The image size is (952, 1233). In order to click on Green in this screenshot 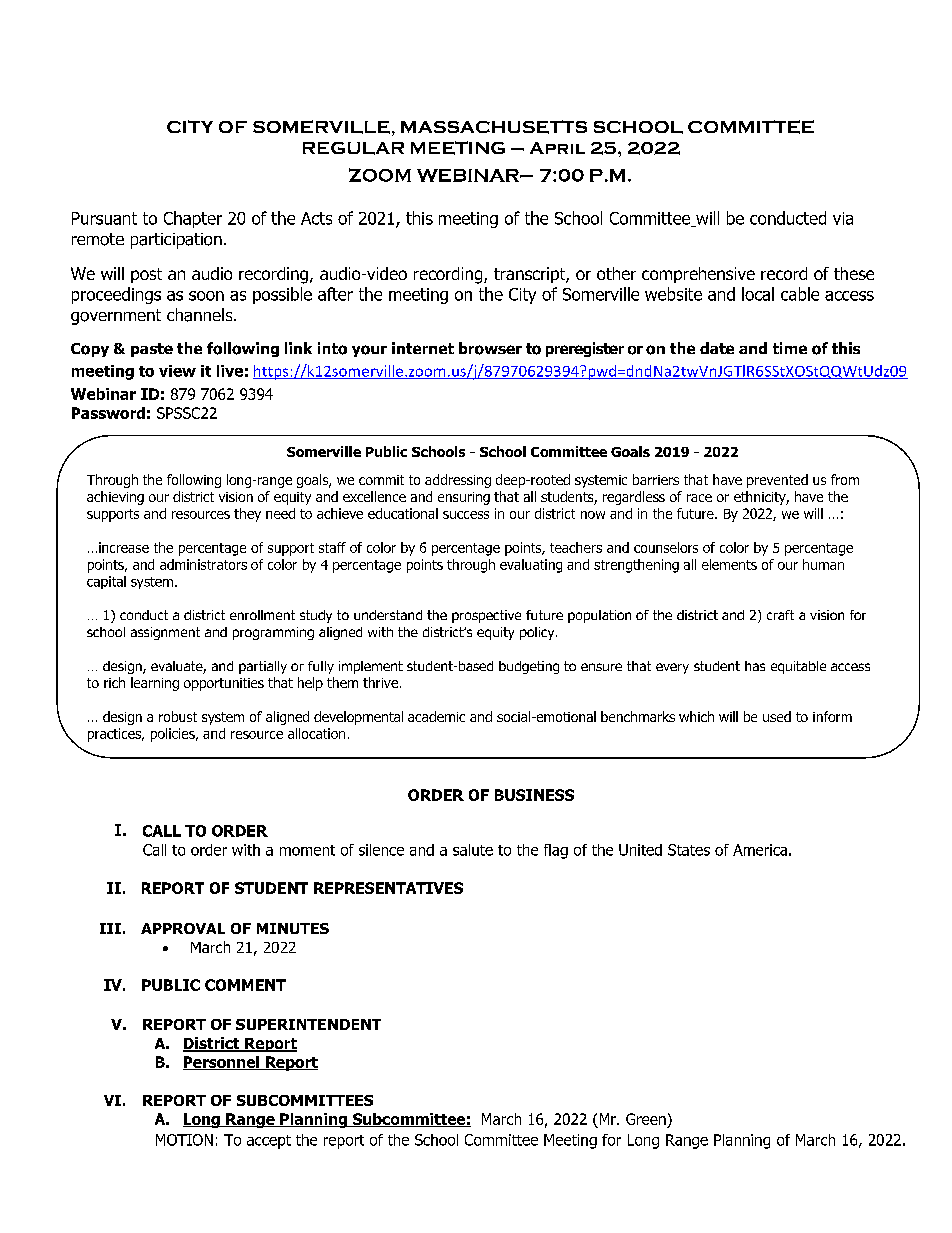, I will do `click(646, 1119)`.
